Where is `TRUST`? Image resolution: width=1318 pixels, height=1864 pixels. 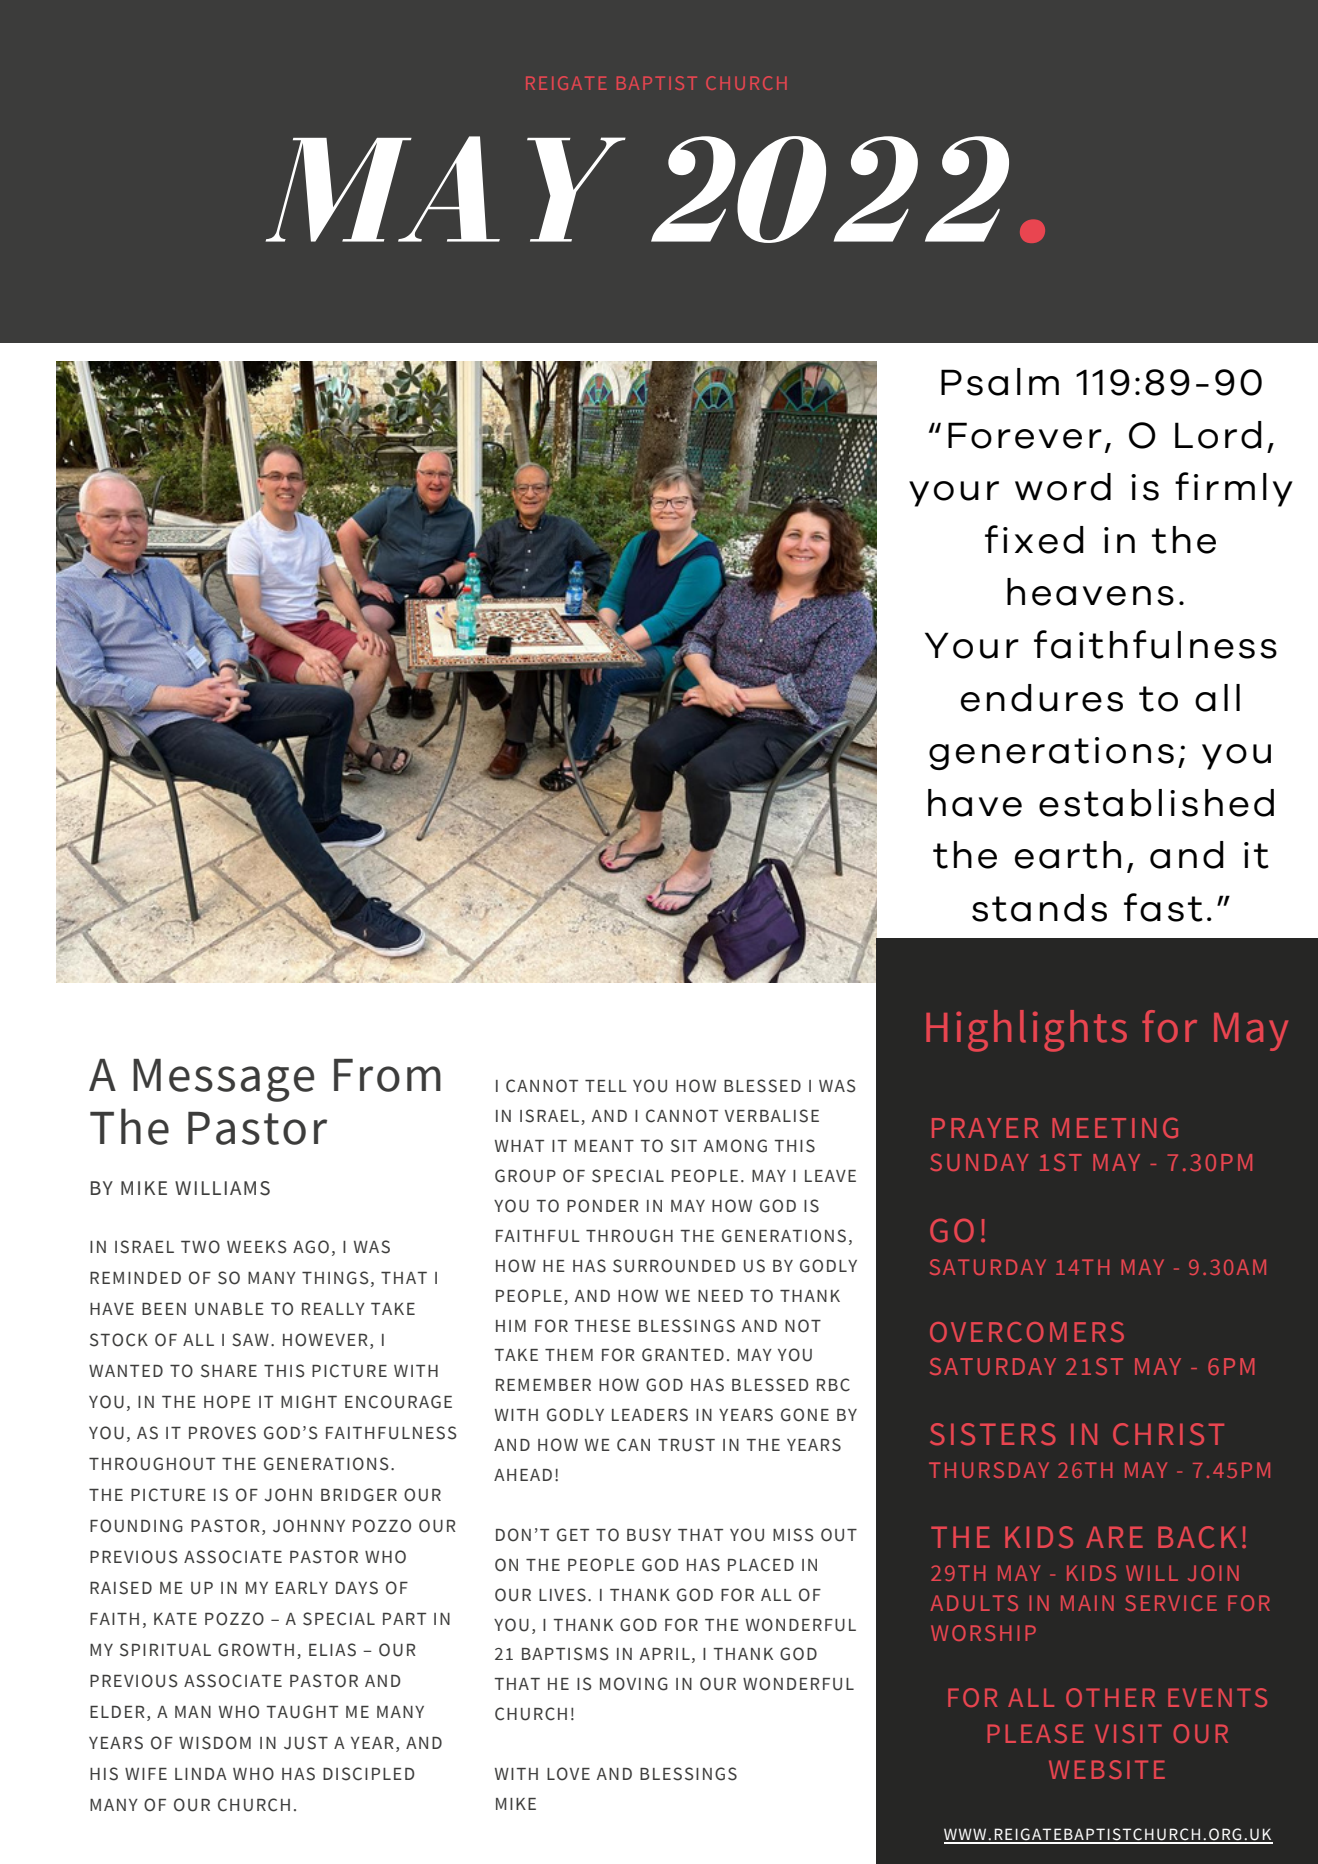 TRUST is located at coordinates (686, 1445).
